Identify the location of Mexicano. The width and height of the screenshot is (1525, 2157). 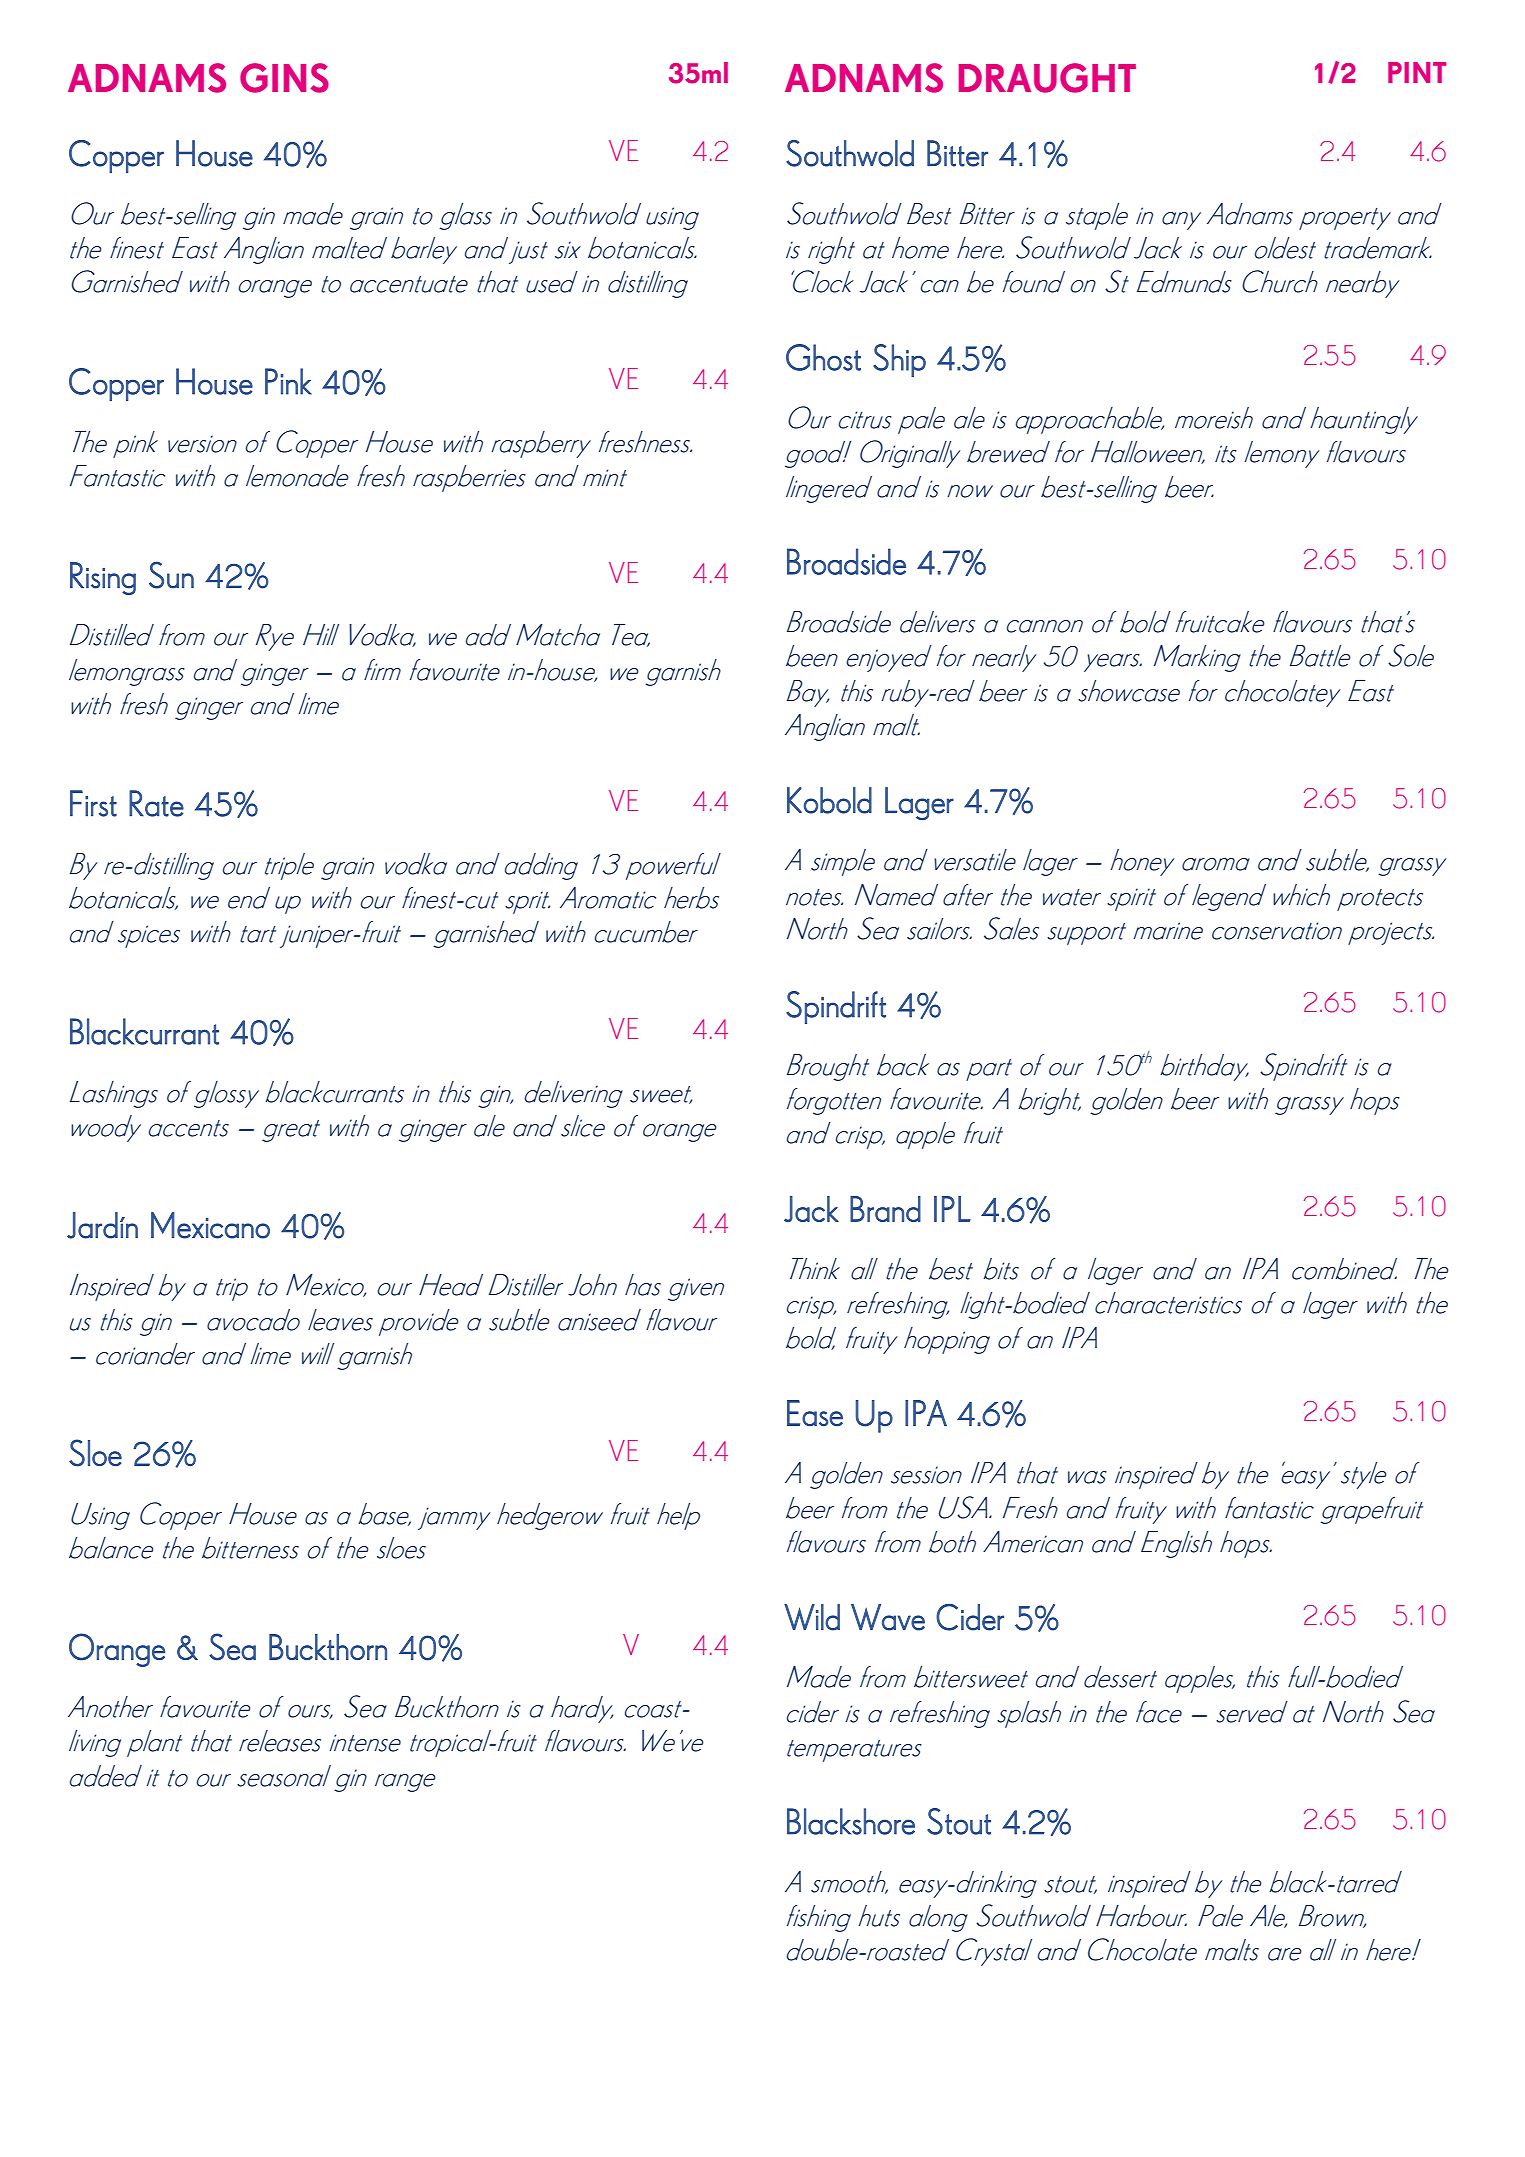
(210, 1225).
